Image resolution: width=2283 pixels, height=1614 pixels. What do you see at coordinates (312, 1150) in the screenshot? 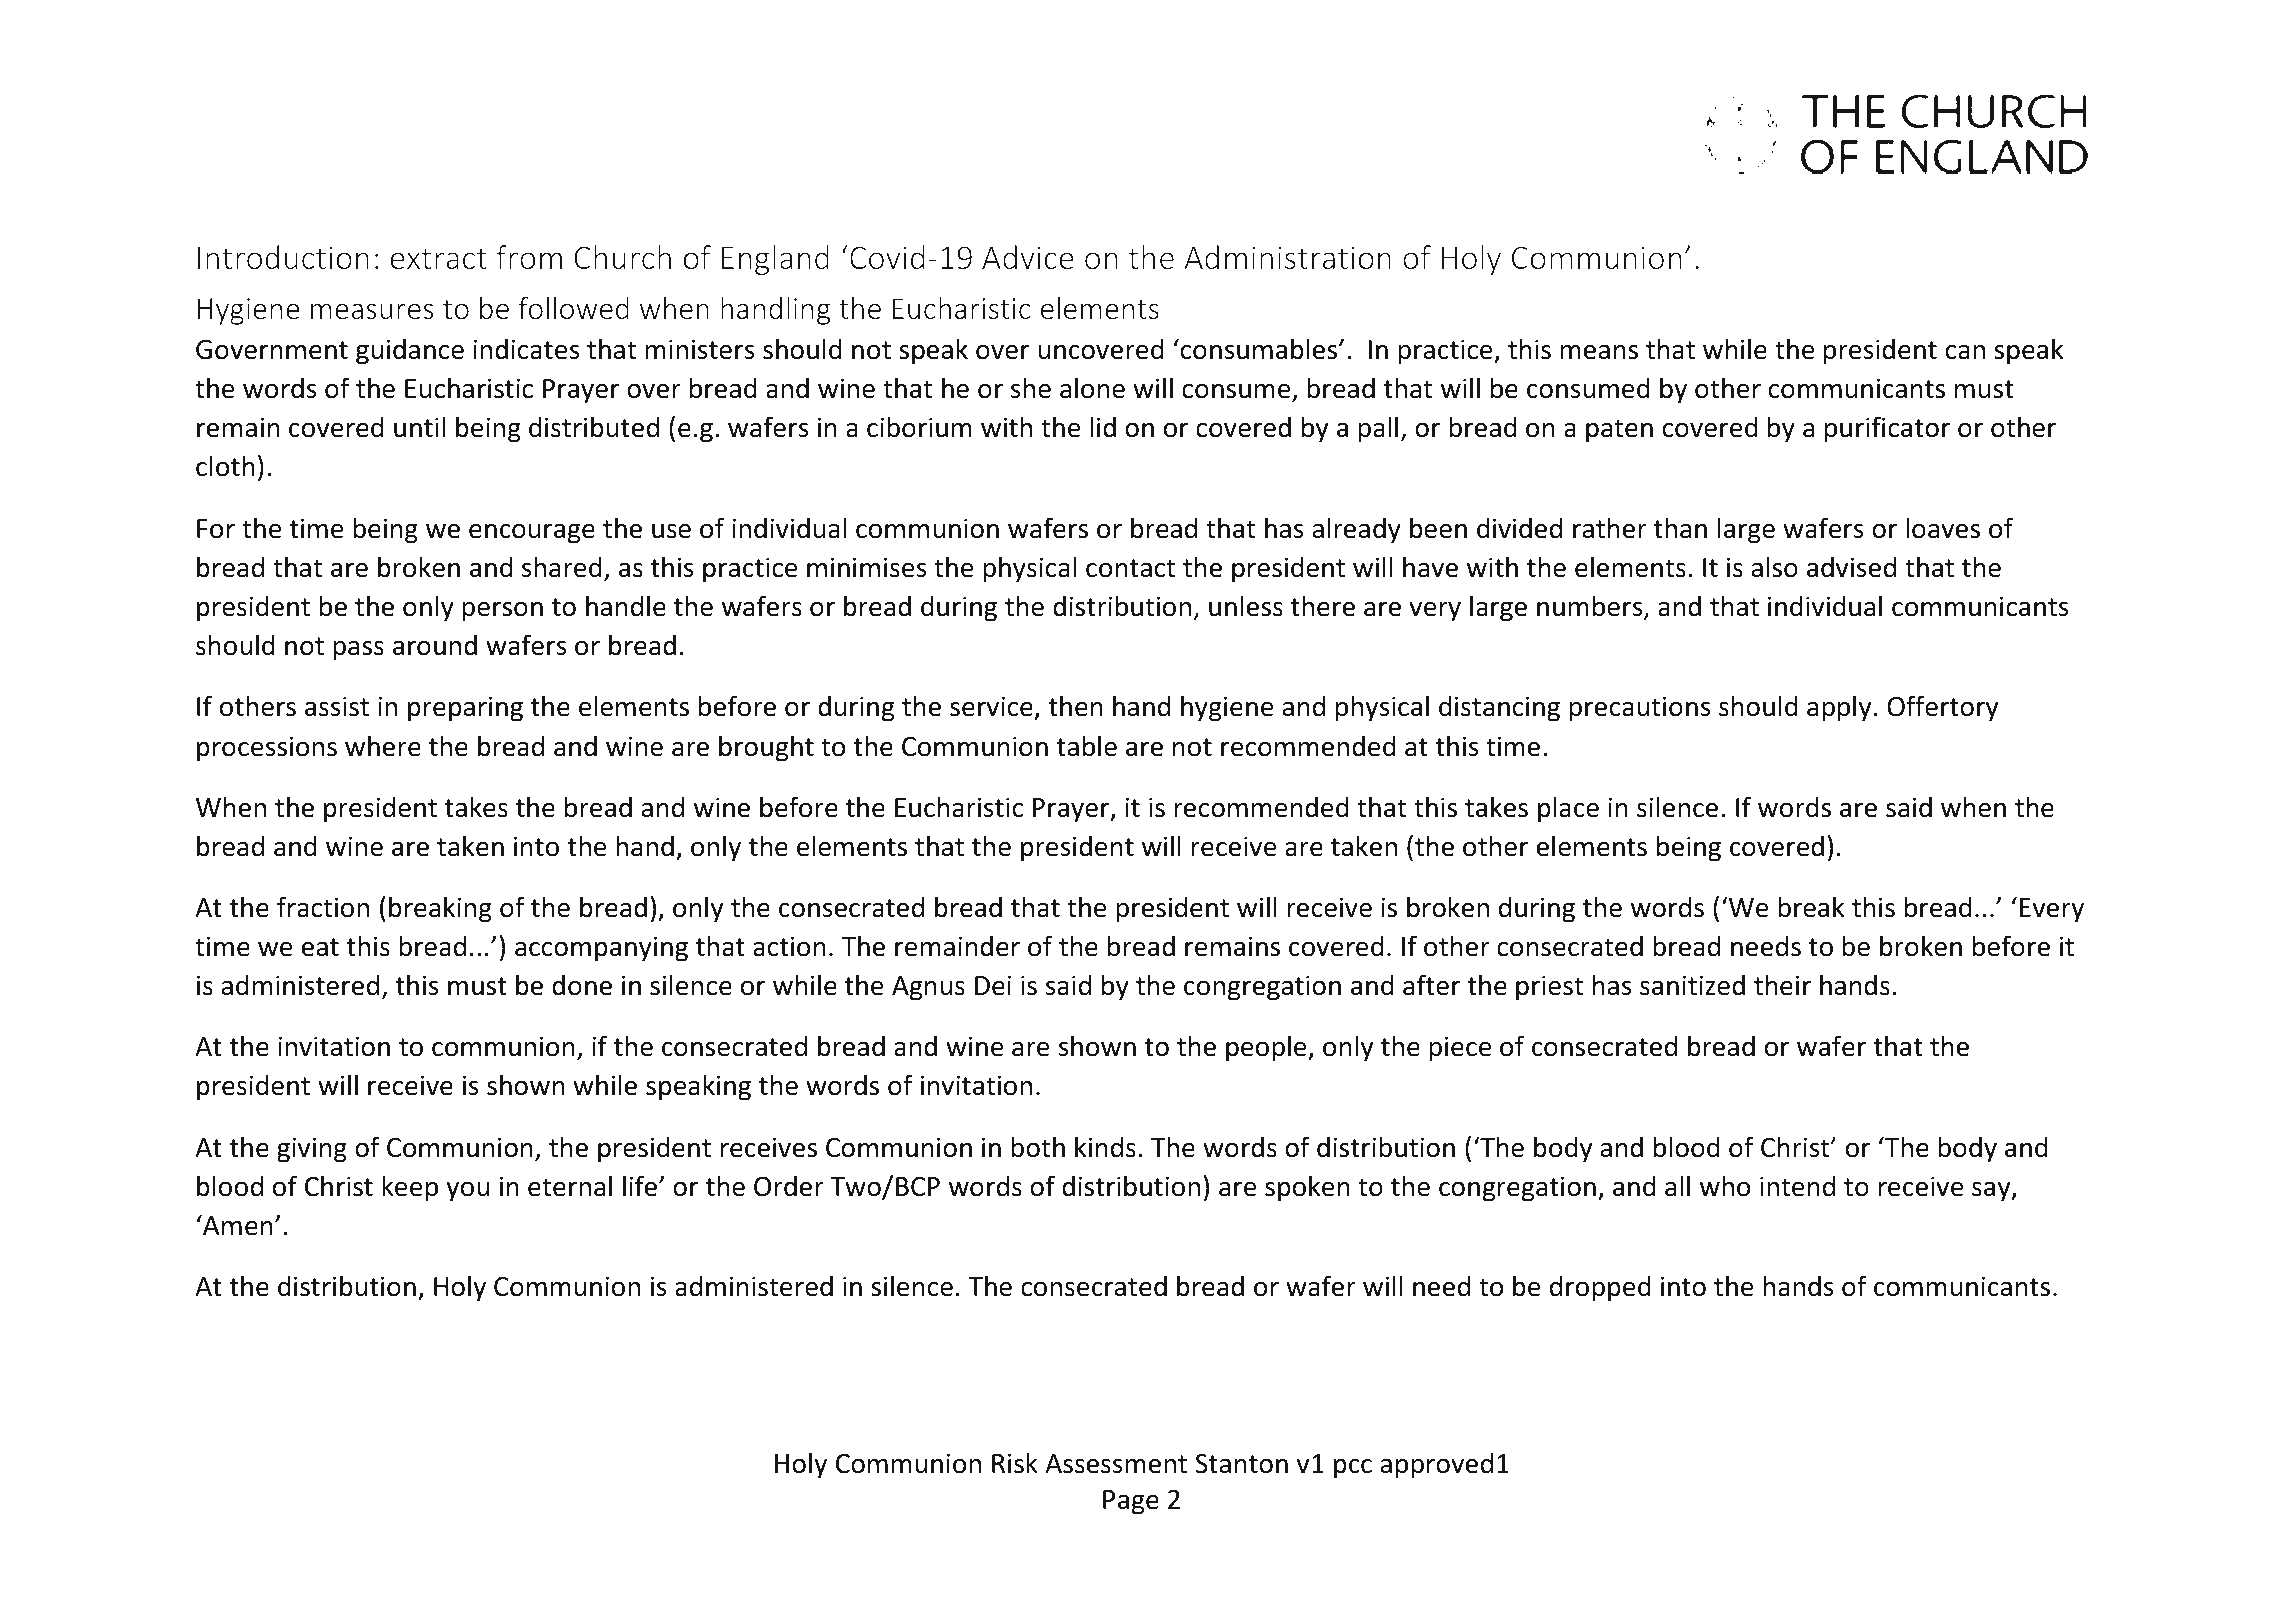
I see `giving` at bounding box center [312, 1150].
